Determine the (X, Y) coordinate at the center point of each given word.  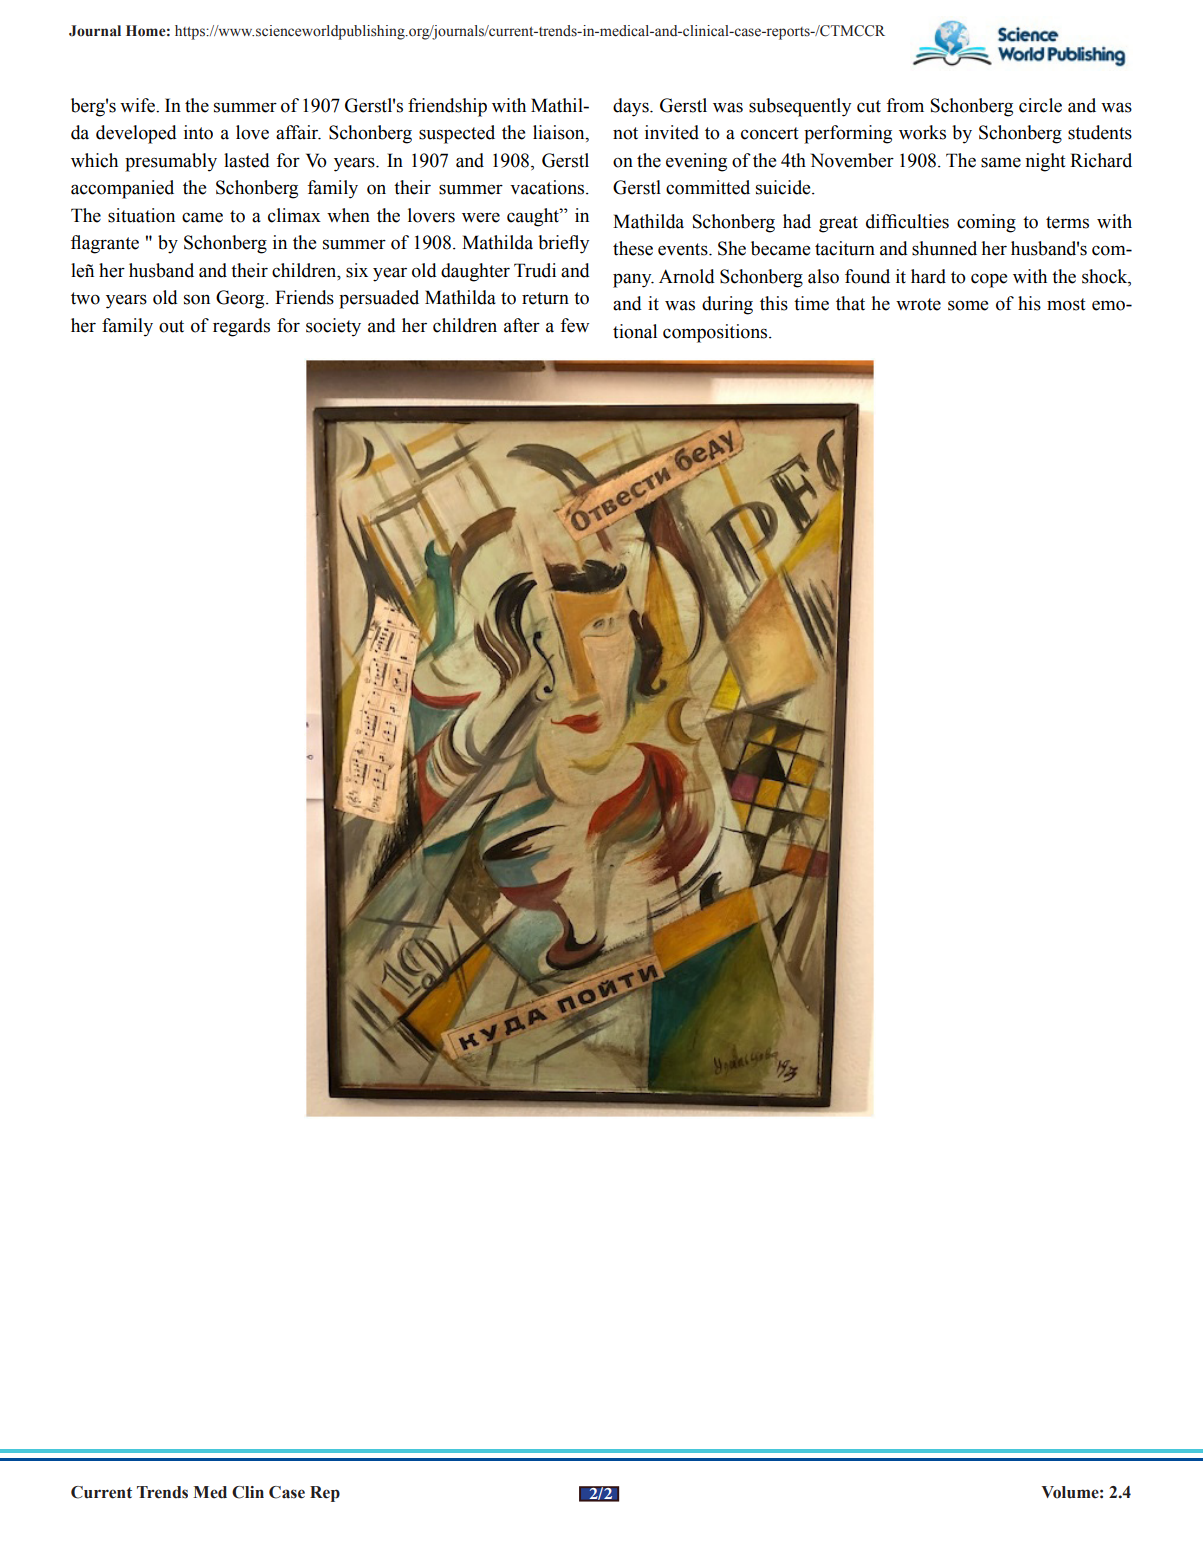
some (968, 305)
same (1001, 162)
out (171, 326)
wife (138, 105)
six (357, 270)
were (481, 217)
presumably (171, 162)
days (632, 107)
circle (1040, 105)
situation (141, 215)
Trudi (535, 270)
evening (696, 162)
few (574, 325)
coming (986, 223)
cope (989, 280)
